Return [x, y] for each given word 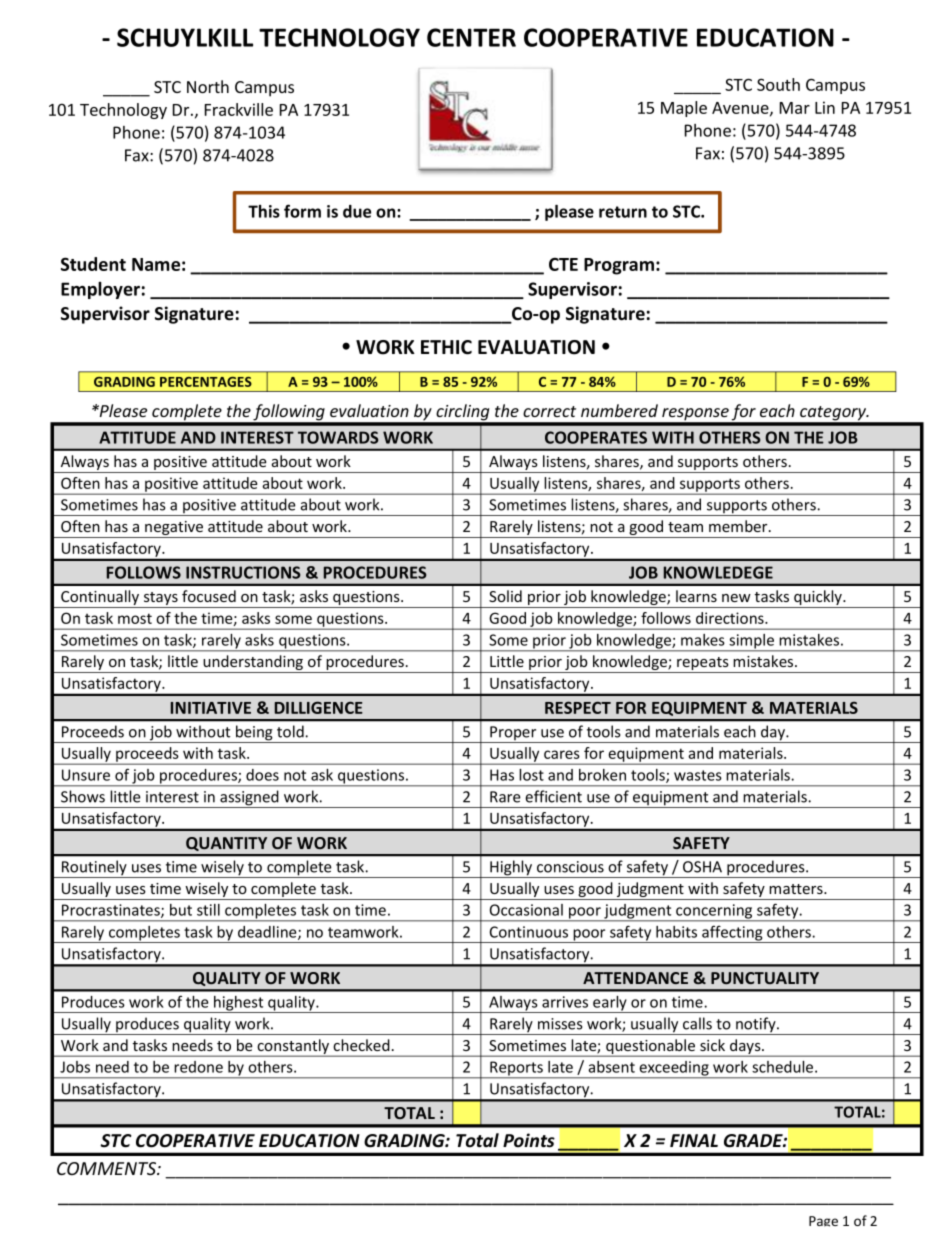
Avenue [741, 109]
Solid [505, 596]
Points [529, 1140]
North [208, 86]
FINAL [694, 1140]
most [135, 618]
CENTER [471, 37]
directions [731, 618]
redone [198, 1067]
